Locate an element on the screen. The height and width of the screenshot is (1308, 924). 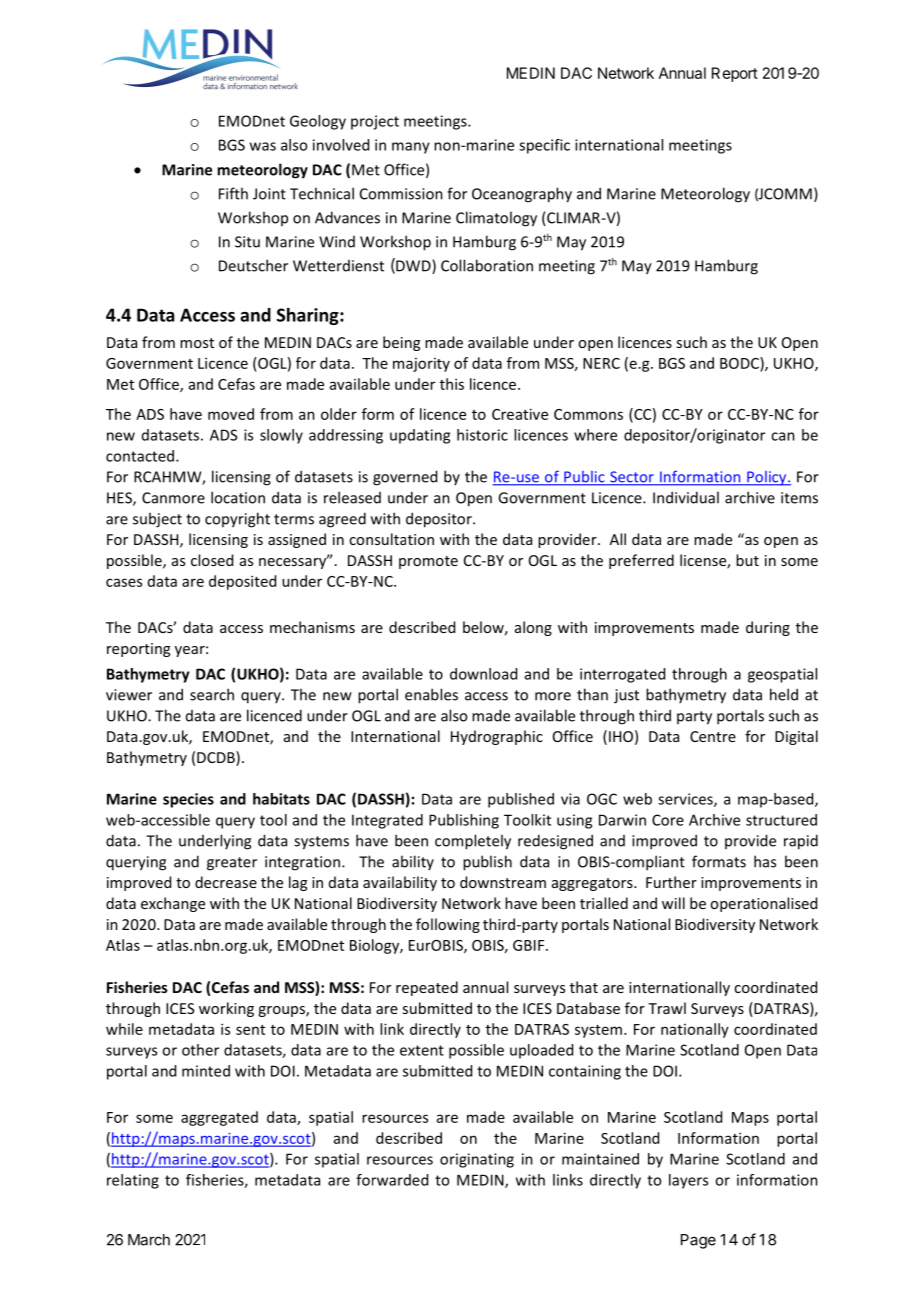
March is located at coordinates (149, 1240).
